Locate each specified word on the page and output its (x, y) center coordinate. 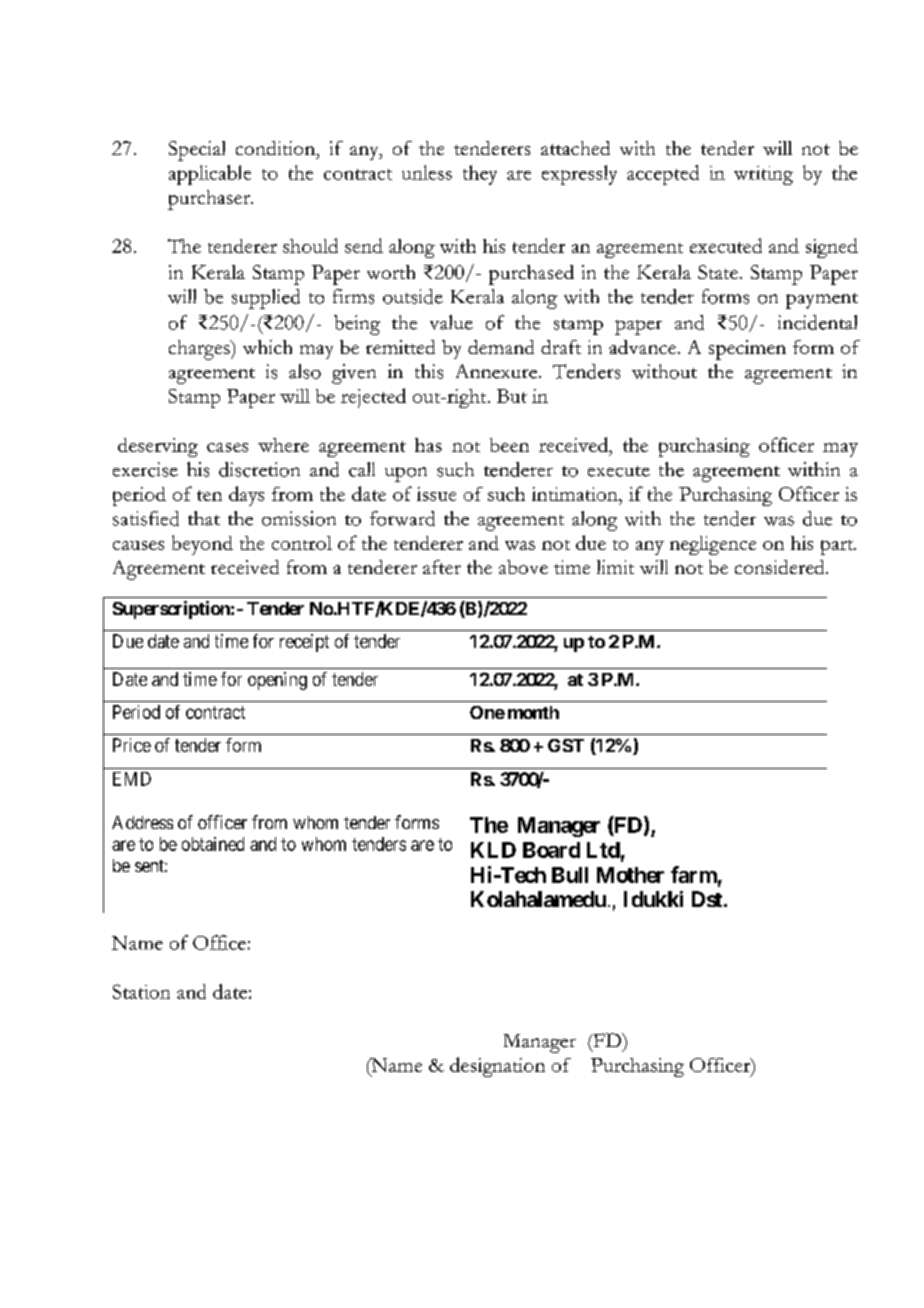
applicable (210, 175)
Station (141, 991)
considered (781, 567)
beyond (202, 545)
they (480, 175)
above (523, 567)
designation (497, 1067)
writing (763, 175)
